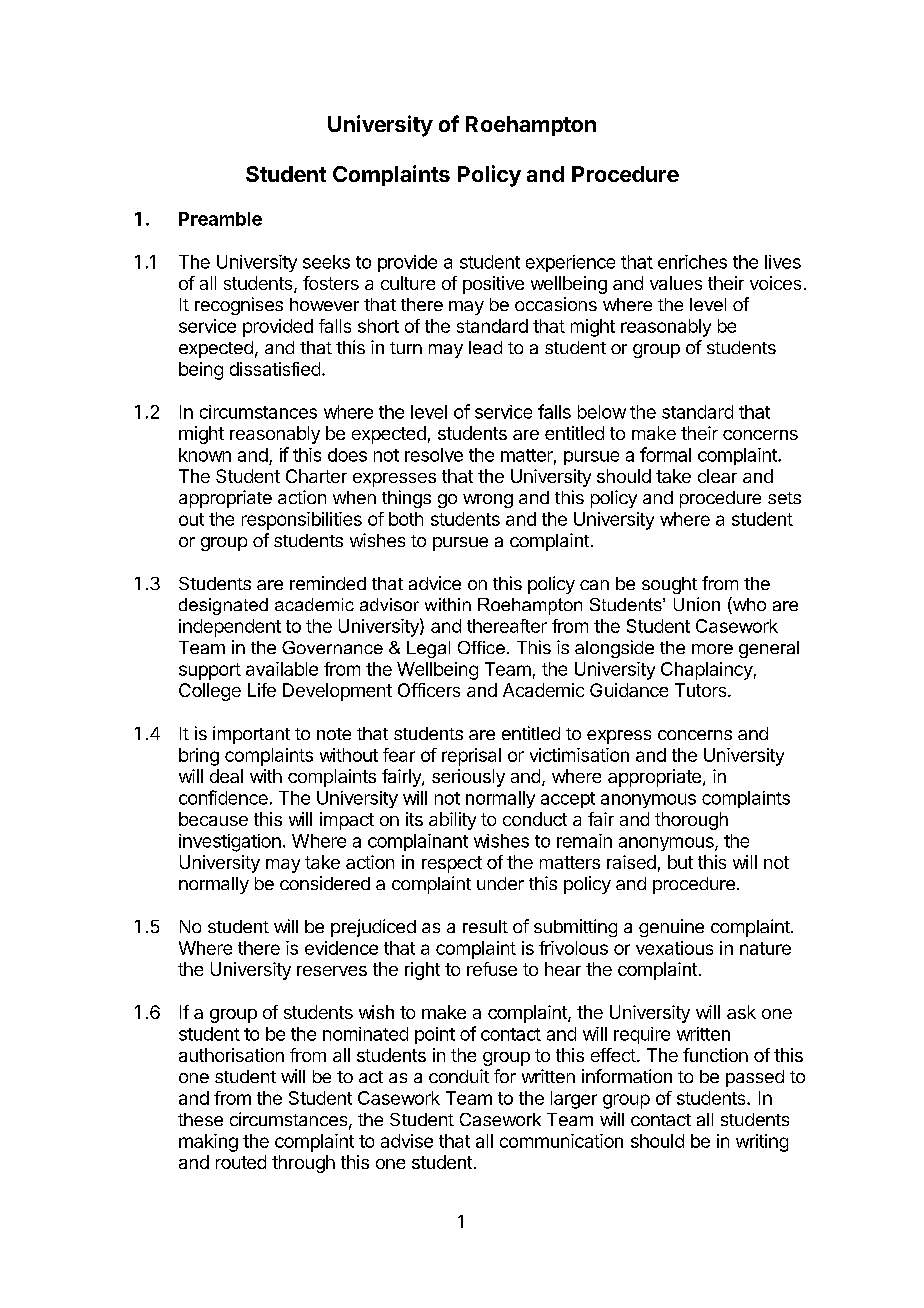  I want to click on Life, so click(262, 690).
